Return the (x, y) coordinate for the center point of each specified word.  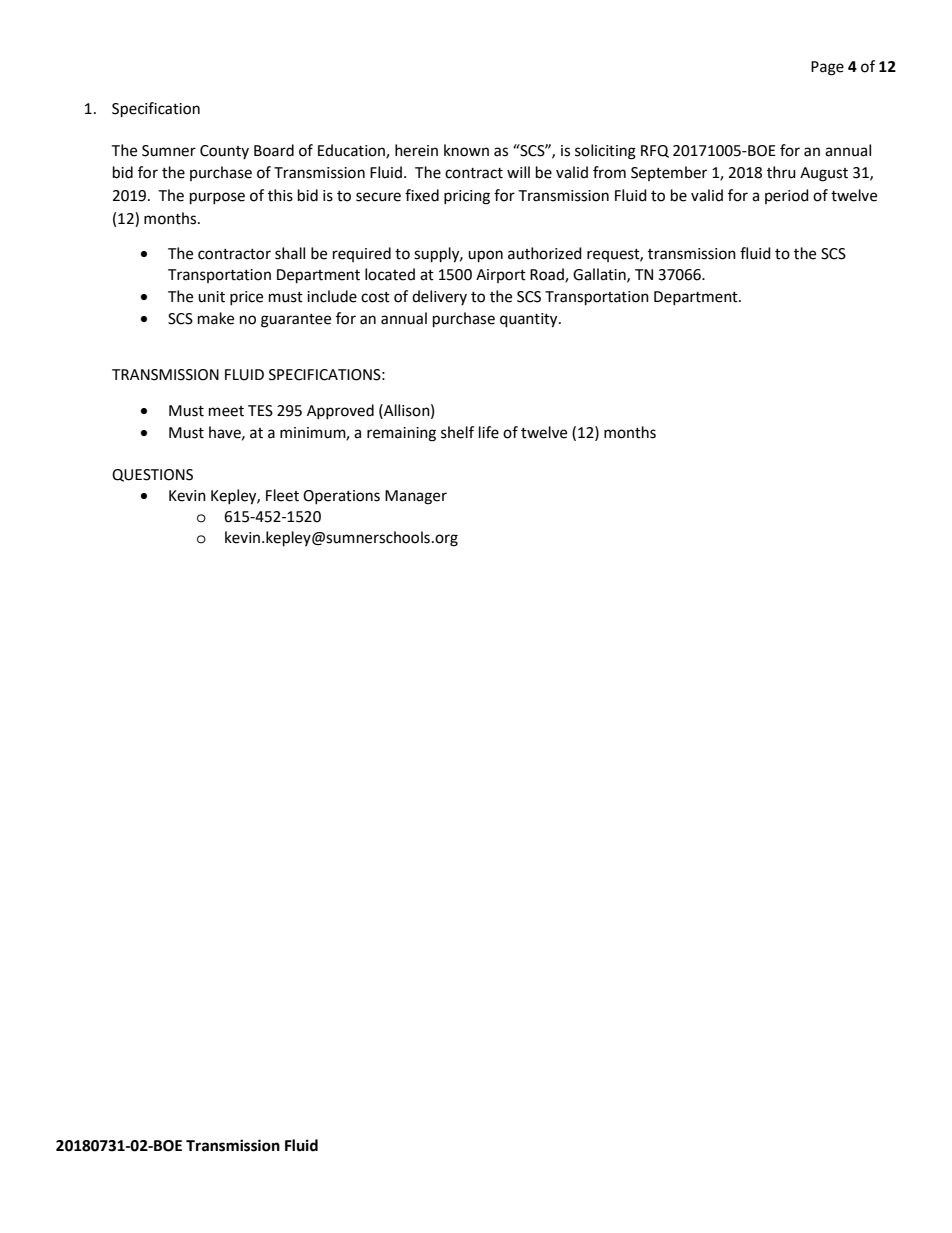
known (466, 150)
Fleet (282, 495)
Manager (416, 497)
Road (548, 275)
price (246, 298)
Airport (501, 276)
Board (274, 150)
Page (827, 68)
